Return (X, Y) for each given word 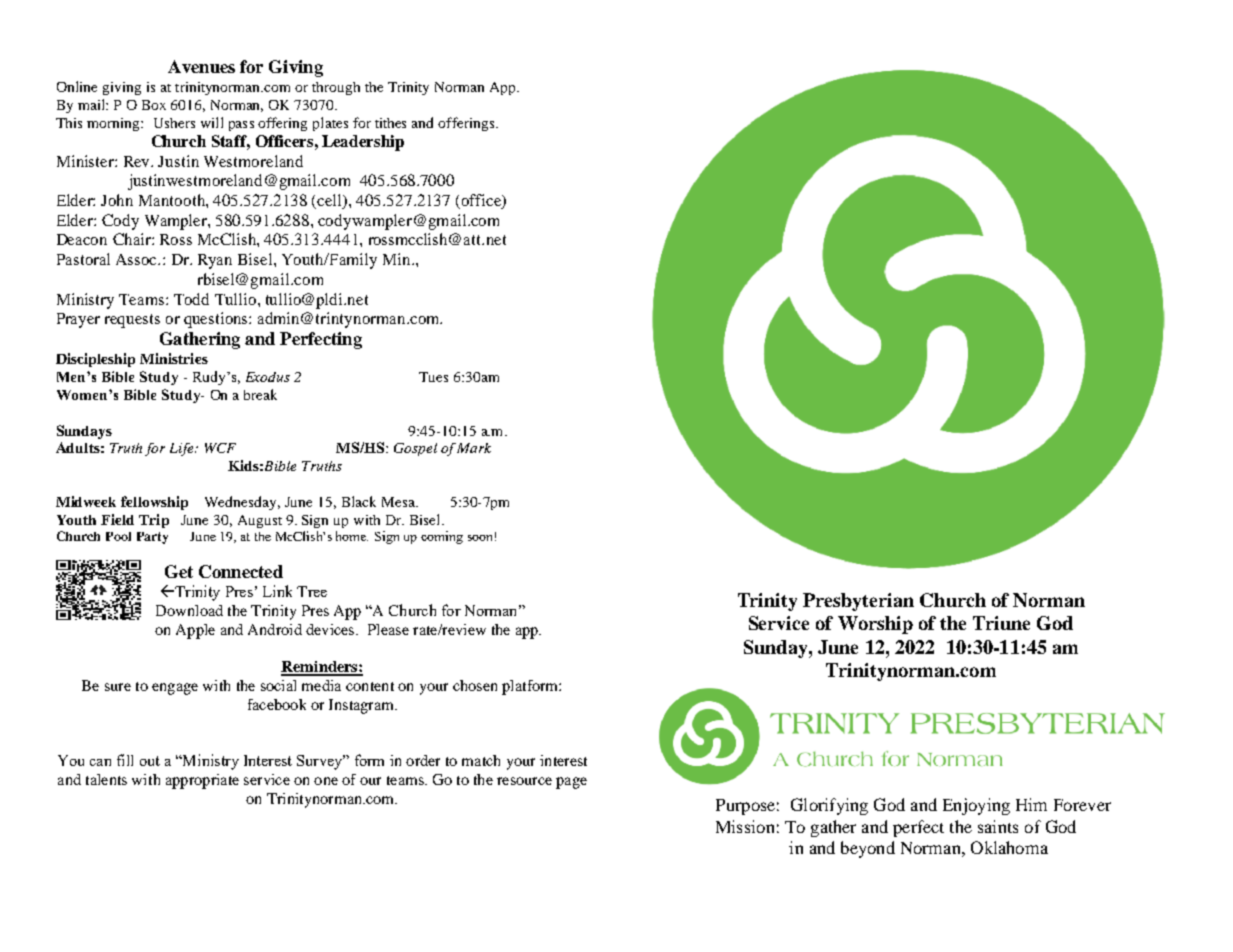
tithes (390, 123)
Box (154, 105)
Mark (474, 448)
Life (183, 449)
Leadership (363, 143)
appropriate (202, 781)
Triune (1001, 623)
